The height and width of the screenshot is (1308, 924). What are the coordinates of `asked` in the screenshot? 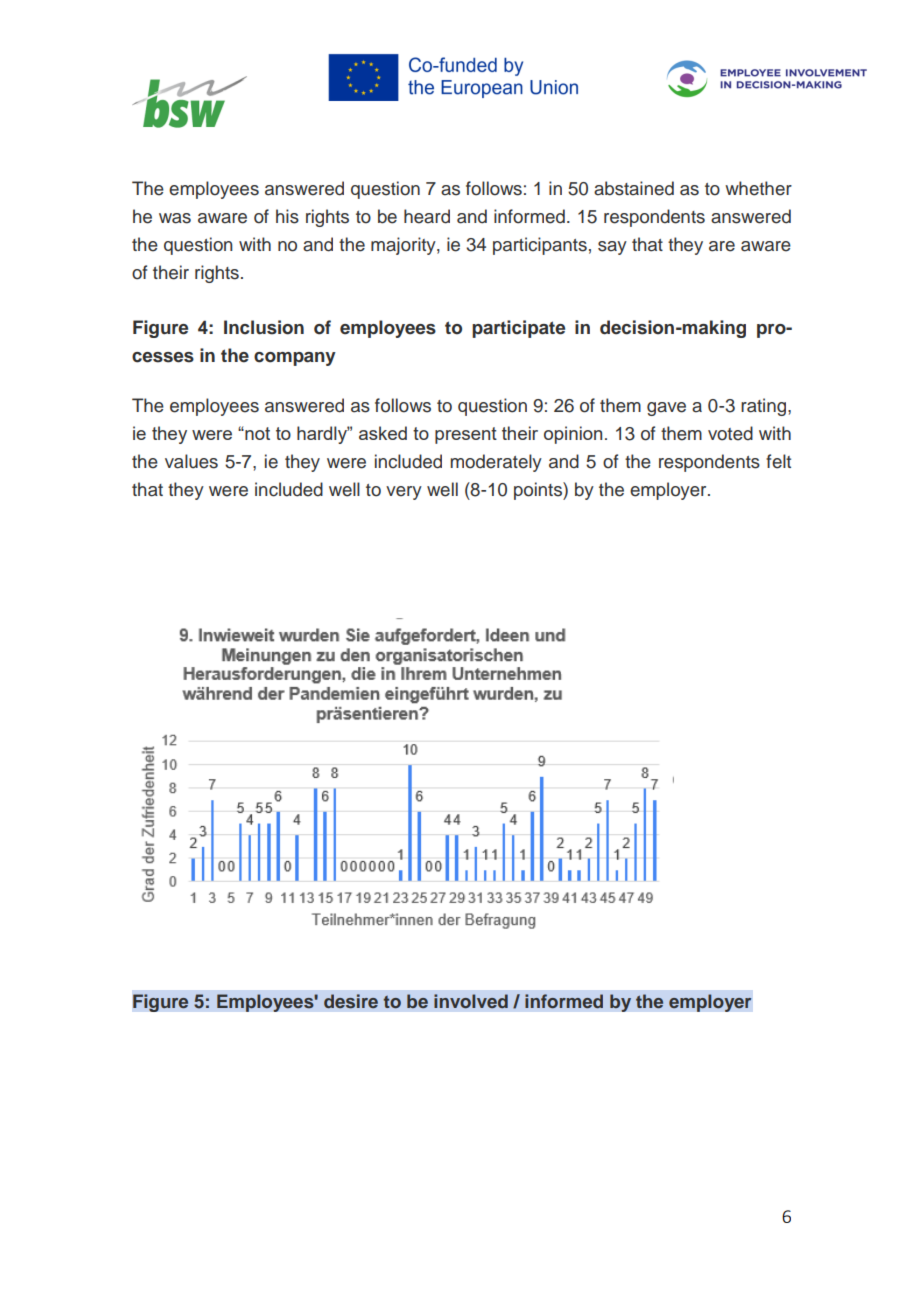 It's located at (383, 433).
